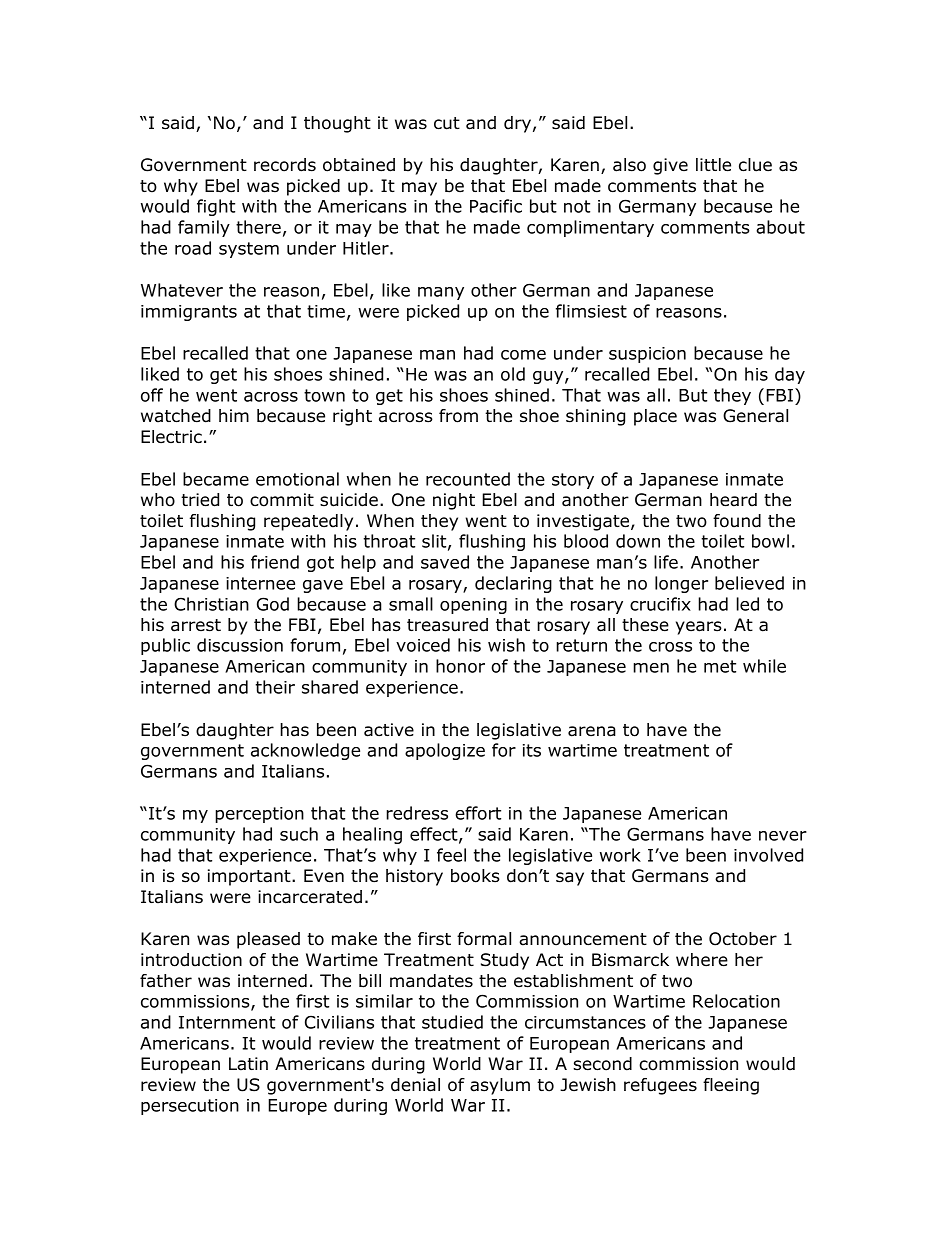 This screenshot has width=952, height=1233. What do you see at coordinates (496, 206) in the screenshot?
I see `Pacific` at bounding box center [496, 206].
